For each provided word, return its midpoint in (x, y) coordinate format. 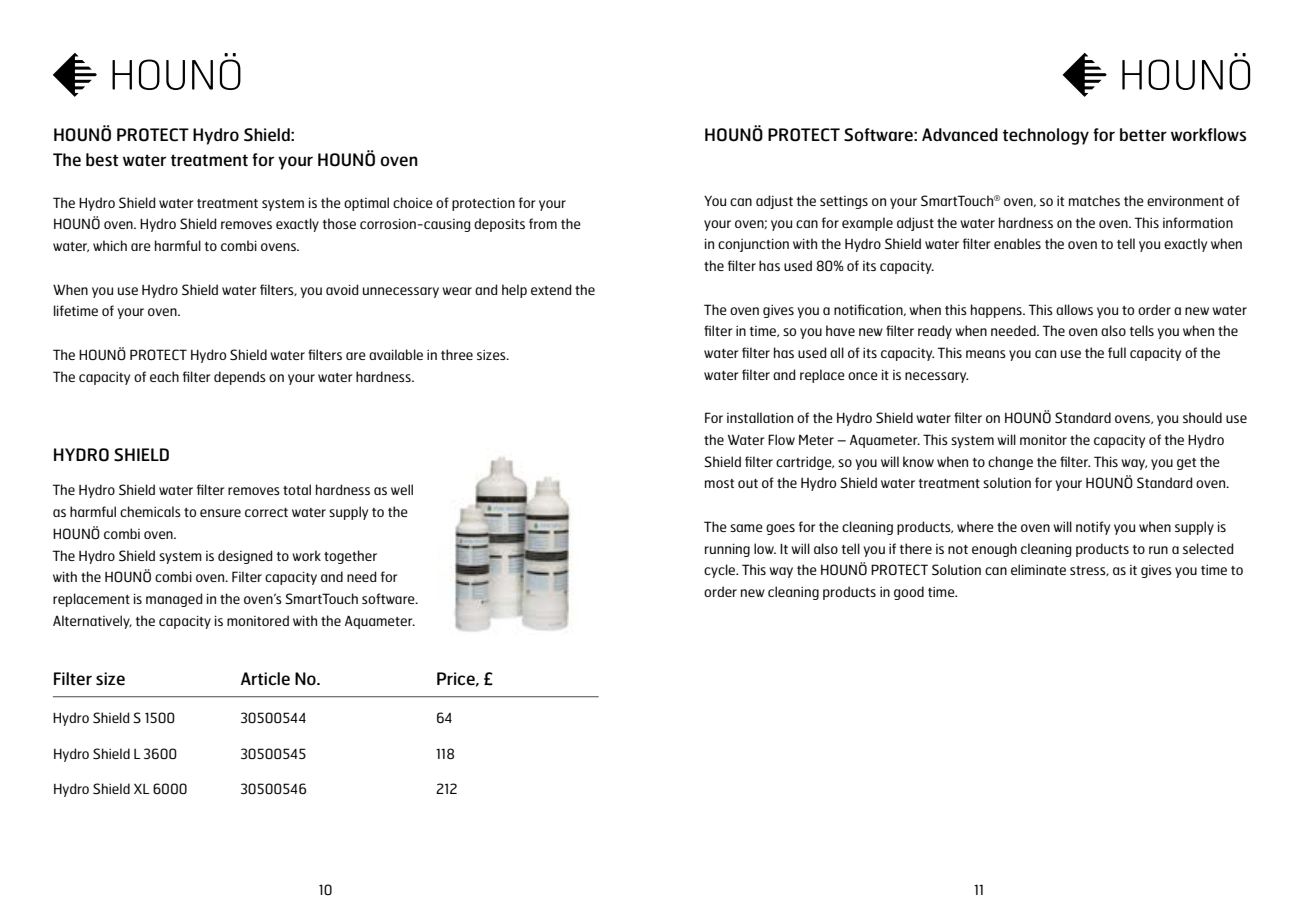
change (1010, 463)
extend (551, 289)
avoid (342, 289)
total (297, 489)
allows (1074, 309)
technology (1046, 136)
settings (844, 202)
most (719, 483)
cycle (720, 571)
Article (265, 678)
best (102, 159)
